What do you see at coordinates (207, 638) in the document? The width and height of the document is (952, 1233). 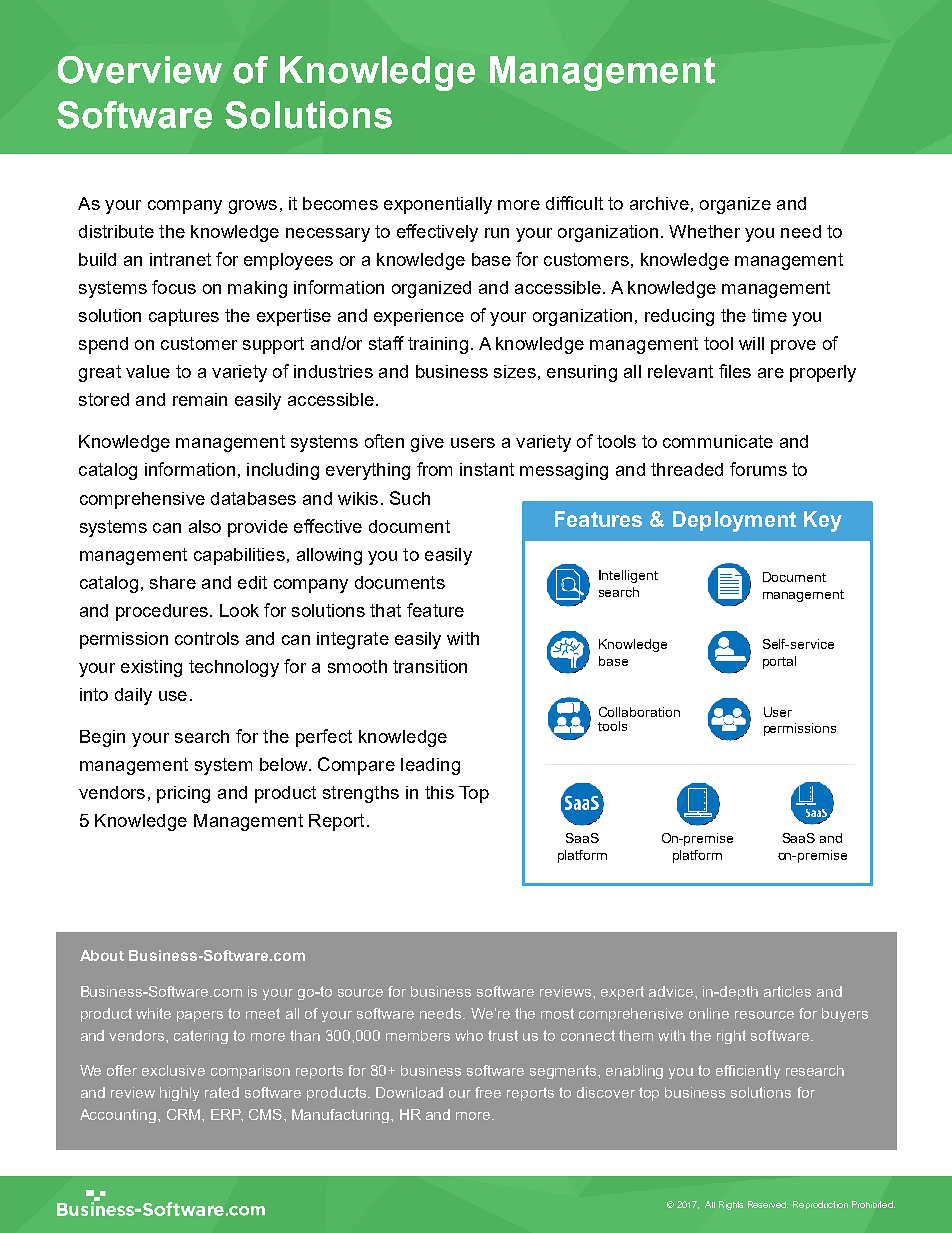 I see `controls` at bounding box center [207, 638].
